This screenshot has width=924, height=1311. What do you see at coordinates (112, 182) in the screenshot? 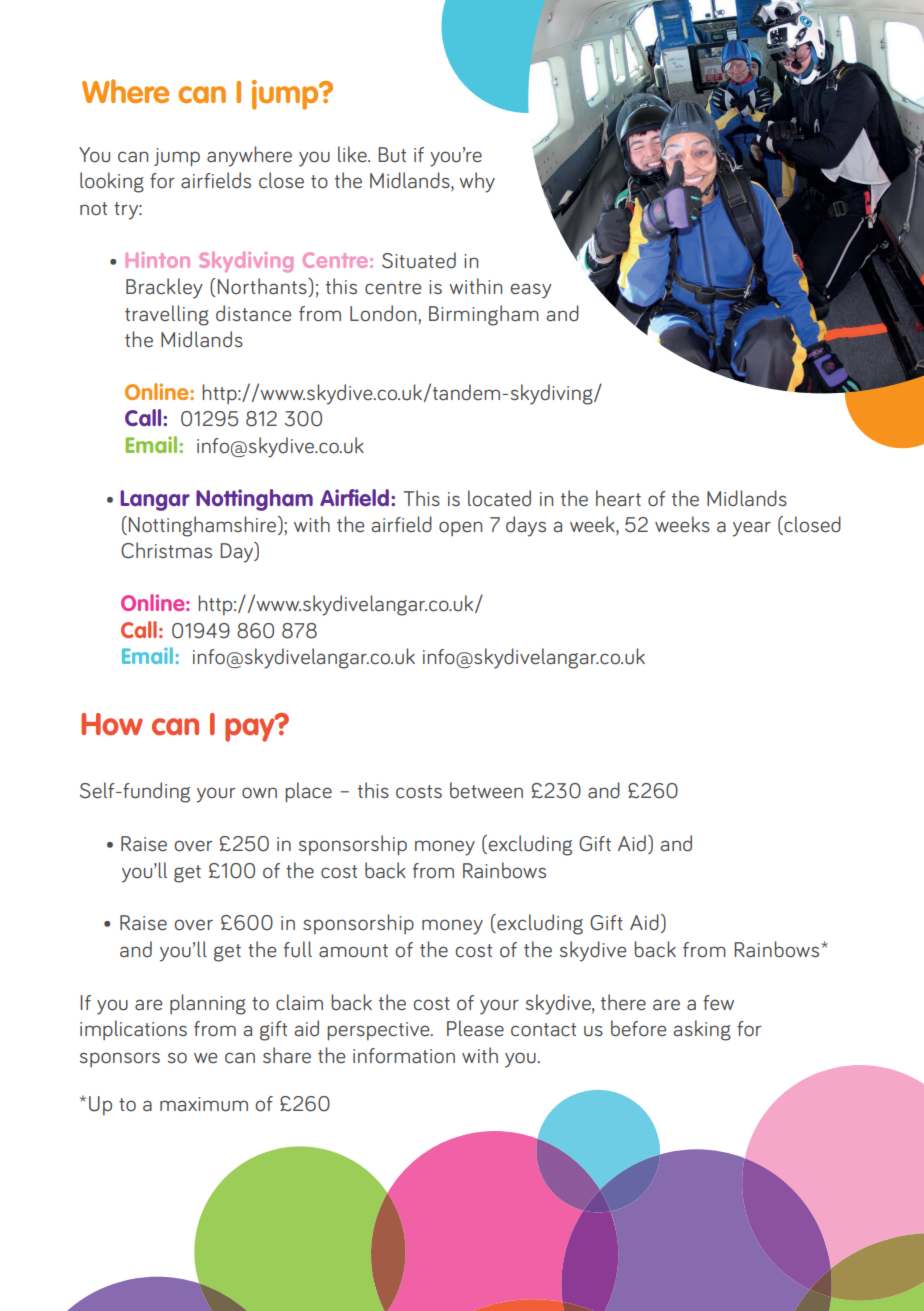
I see `looking` at bounding box center [112, 182].
